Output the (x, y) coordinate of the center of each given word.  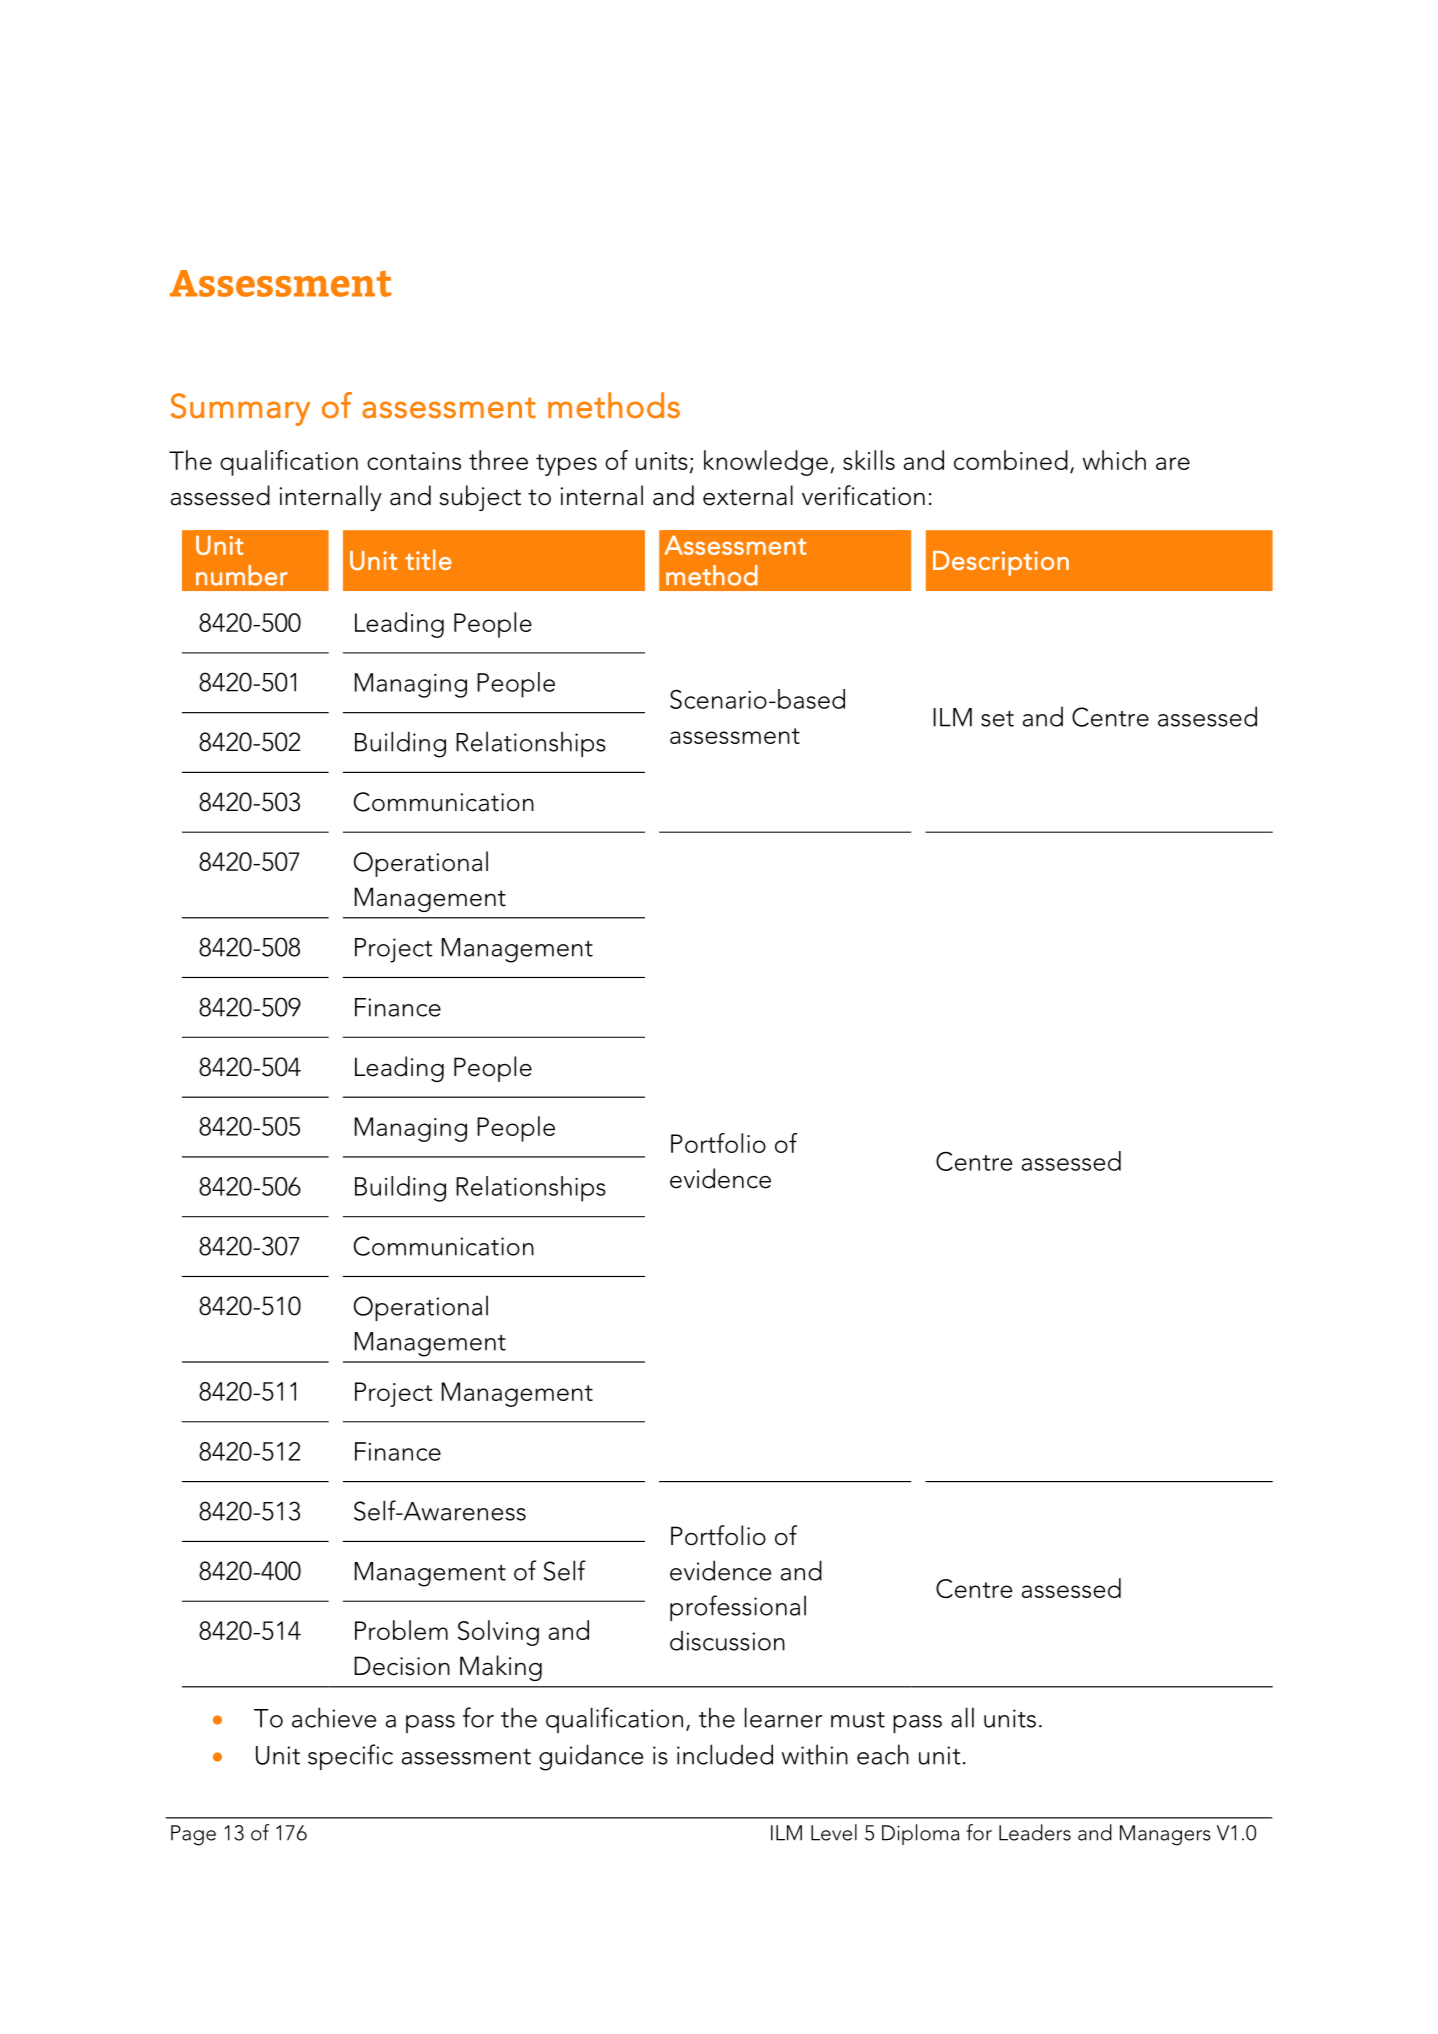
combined (1011, 460)
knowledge (766, 463)
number (242, 575)
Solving (498, 1633)
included (725, 1754)
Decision (402, 1666)
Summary (240, 409)
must (858, 1720)
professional (738, 1608)
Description (1001, 563)
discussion (727, 1640)
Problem (401, 1630)
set (997, 719)
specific (350, 1757)
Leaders (1035, 1832)
